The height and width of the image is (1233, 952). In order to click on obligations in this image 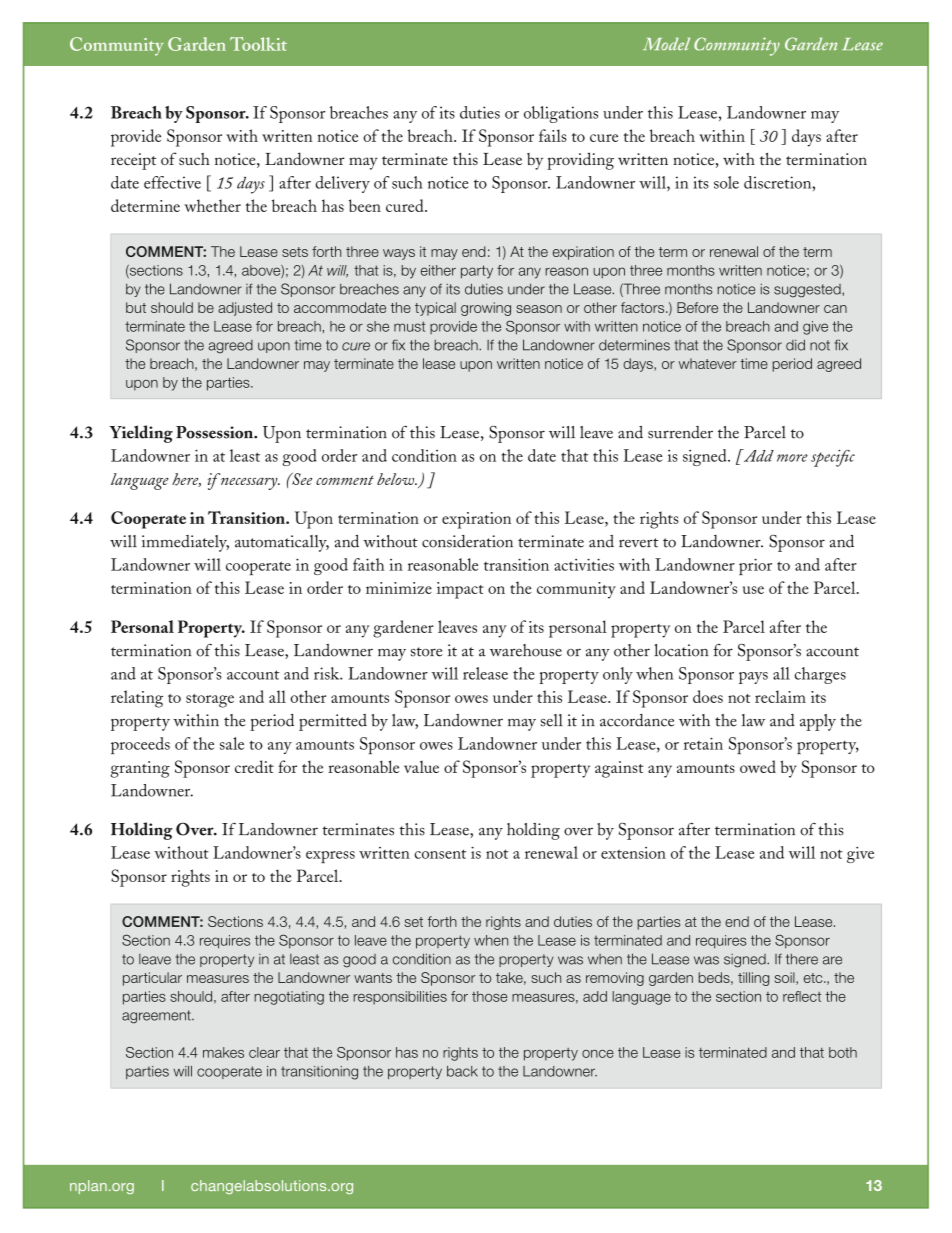, I will do `click(561, 114)`.
